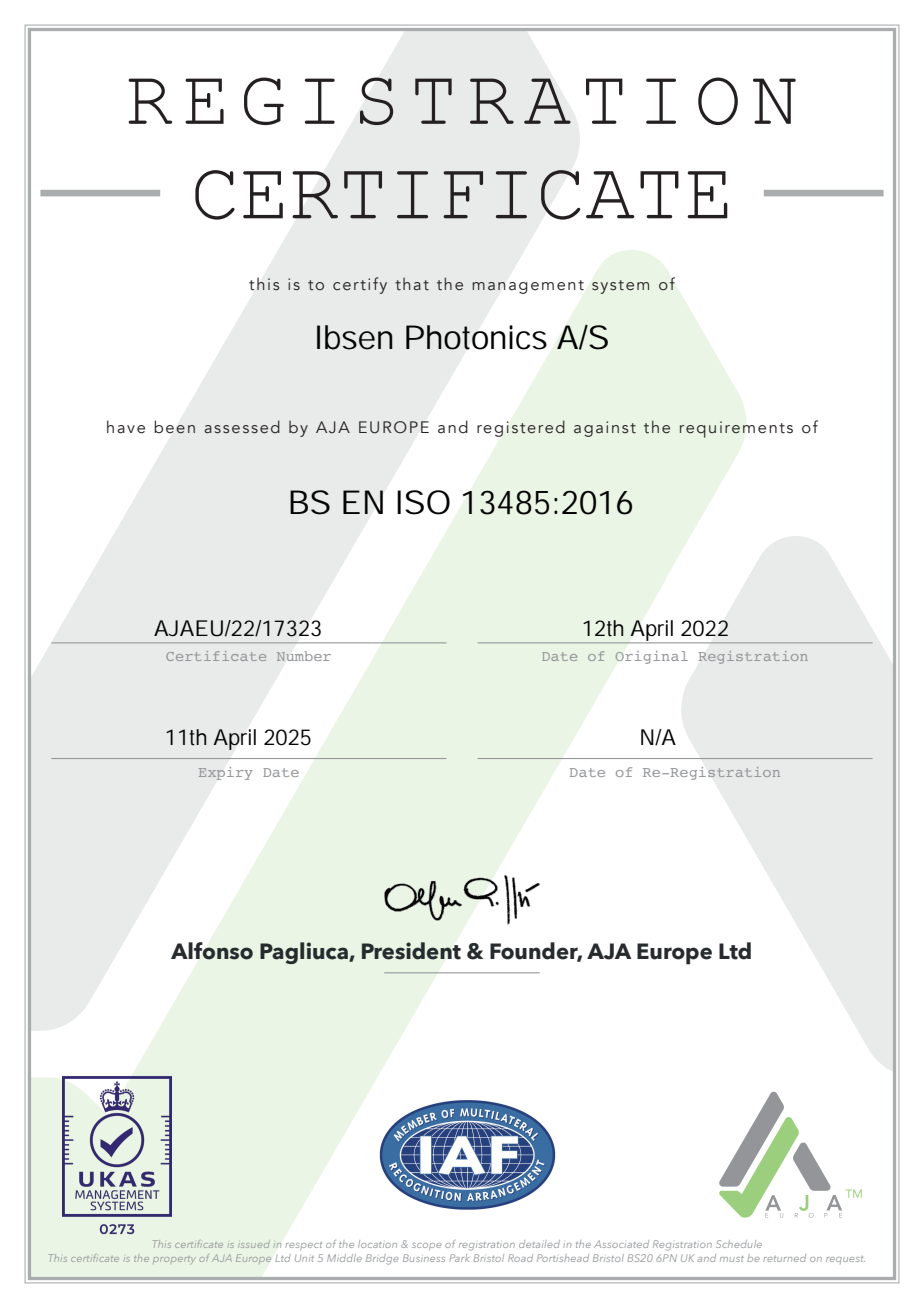  Describe the element at coordinates (225, 773) in the page. I see `Expiry` at that location.
